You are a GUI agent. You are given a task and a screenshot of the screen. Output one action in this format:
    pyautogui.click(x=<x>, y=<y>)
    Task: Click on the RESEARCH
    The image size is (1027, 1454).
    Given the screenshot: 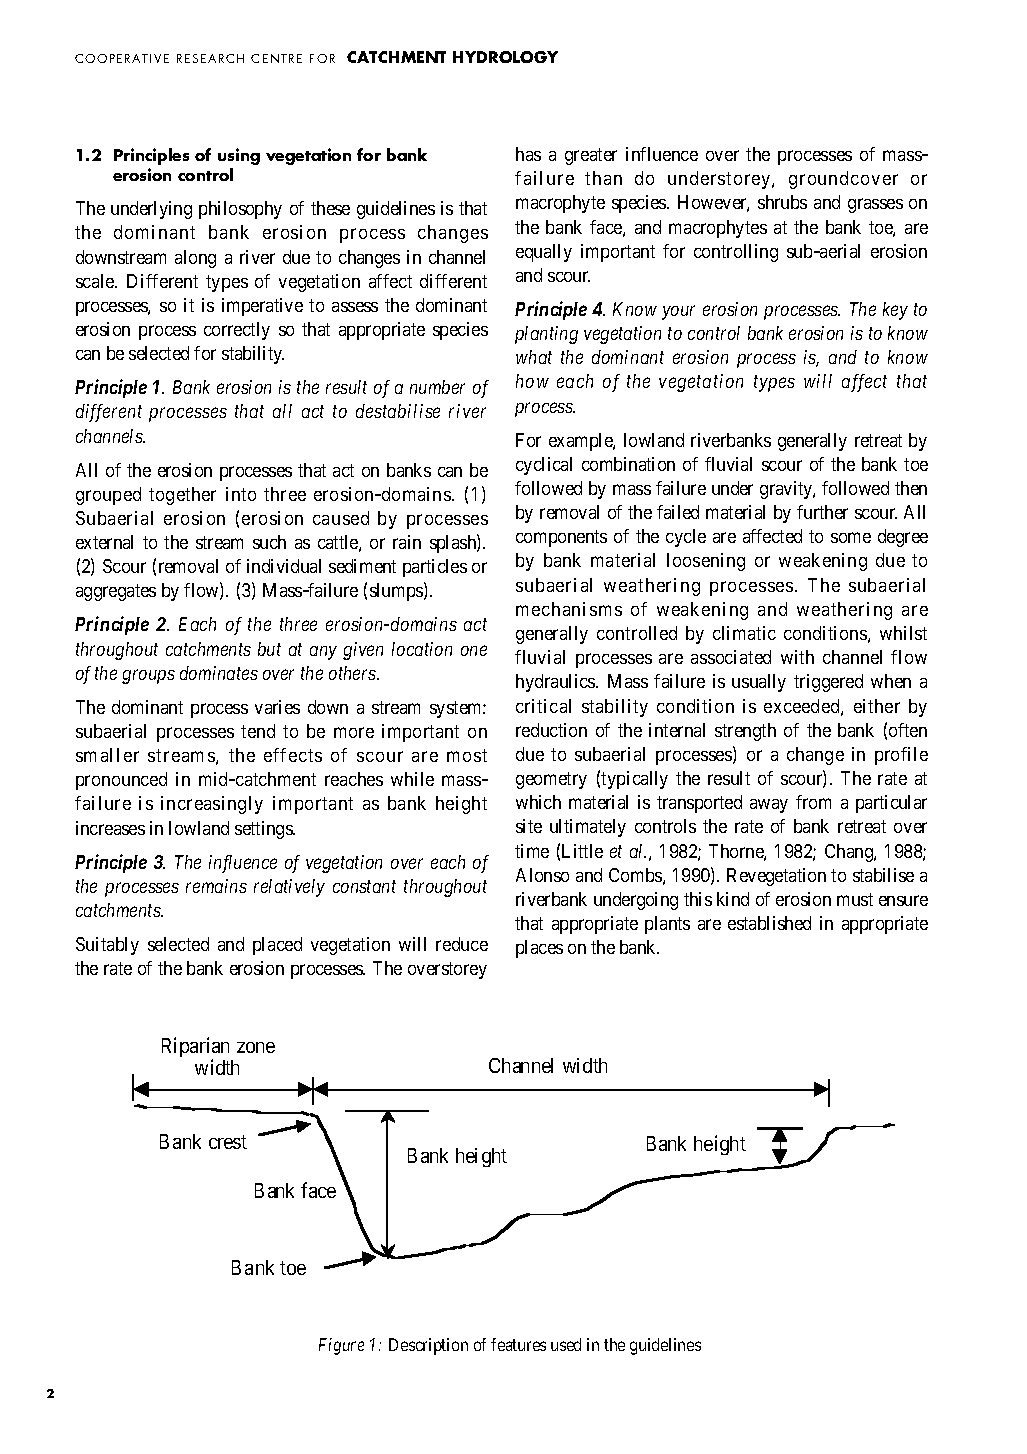 What is the action you would take?
    pyautogui.click(x=210, y=58)
